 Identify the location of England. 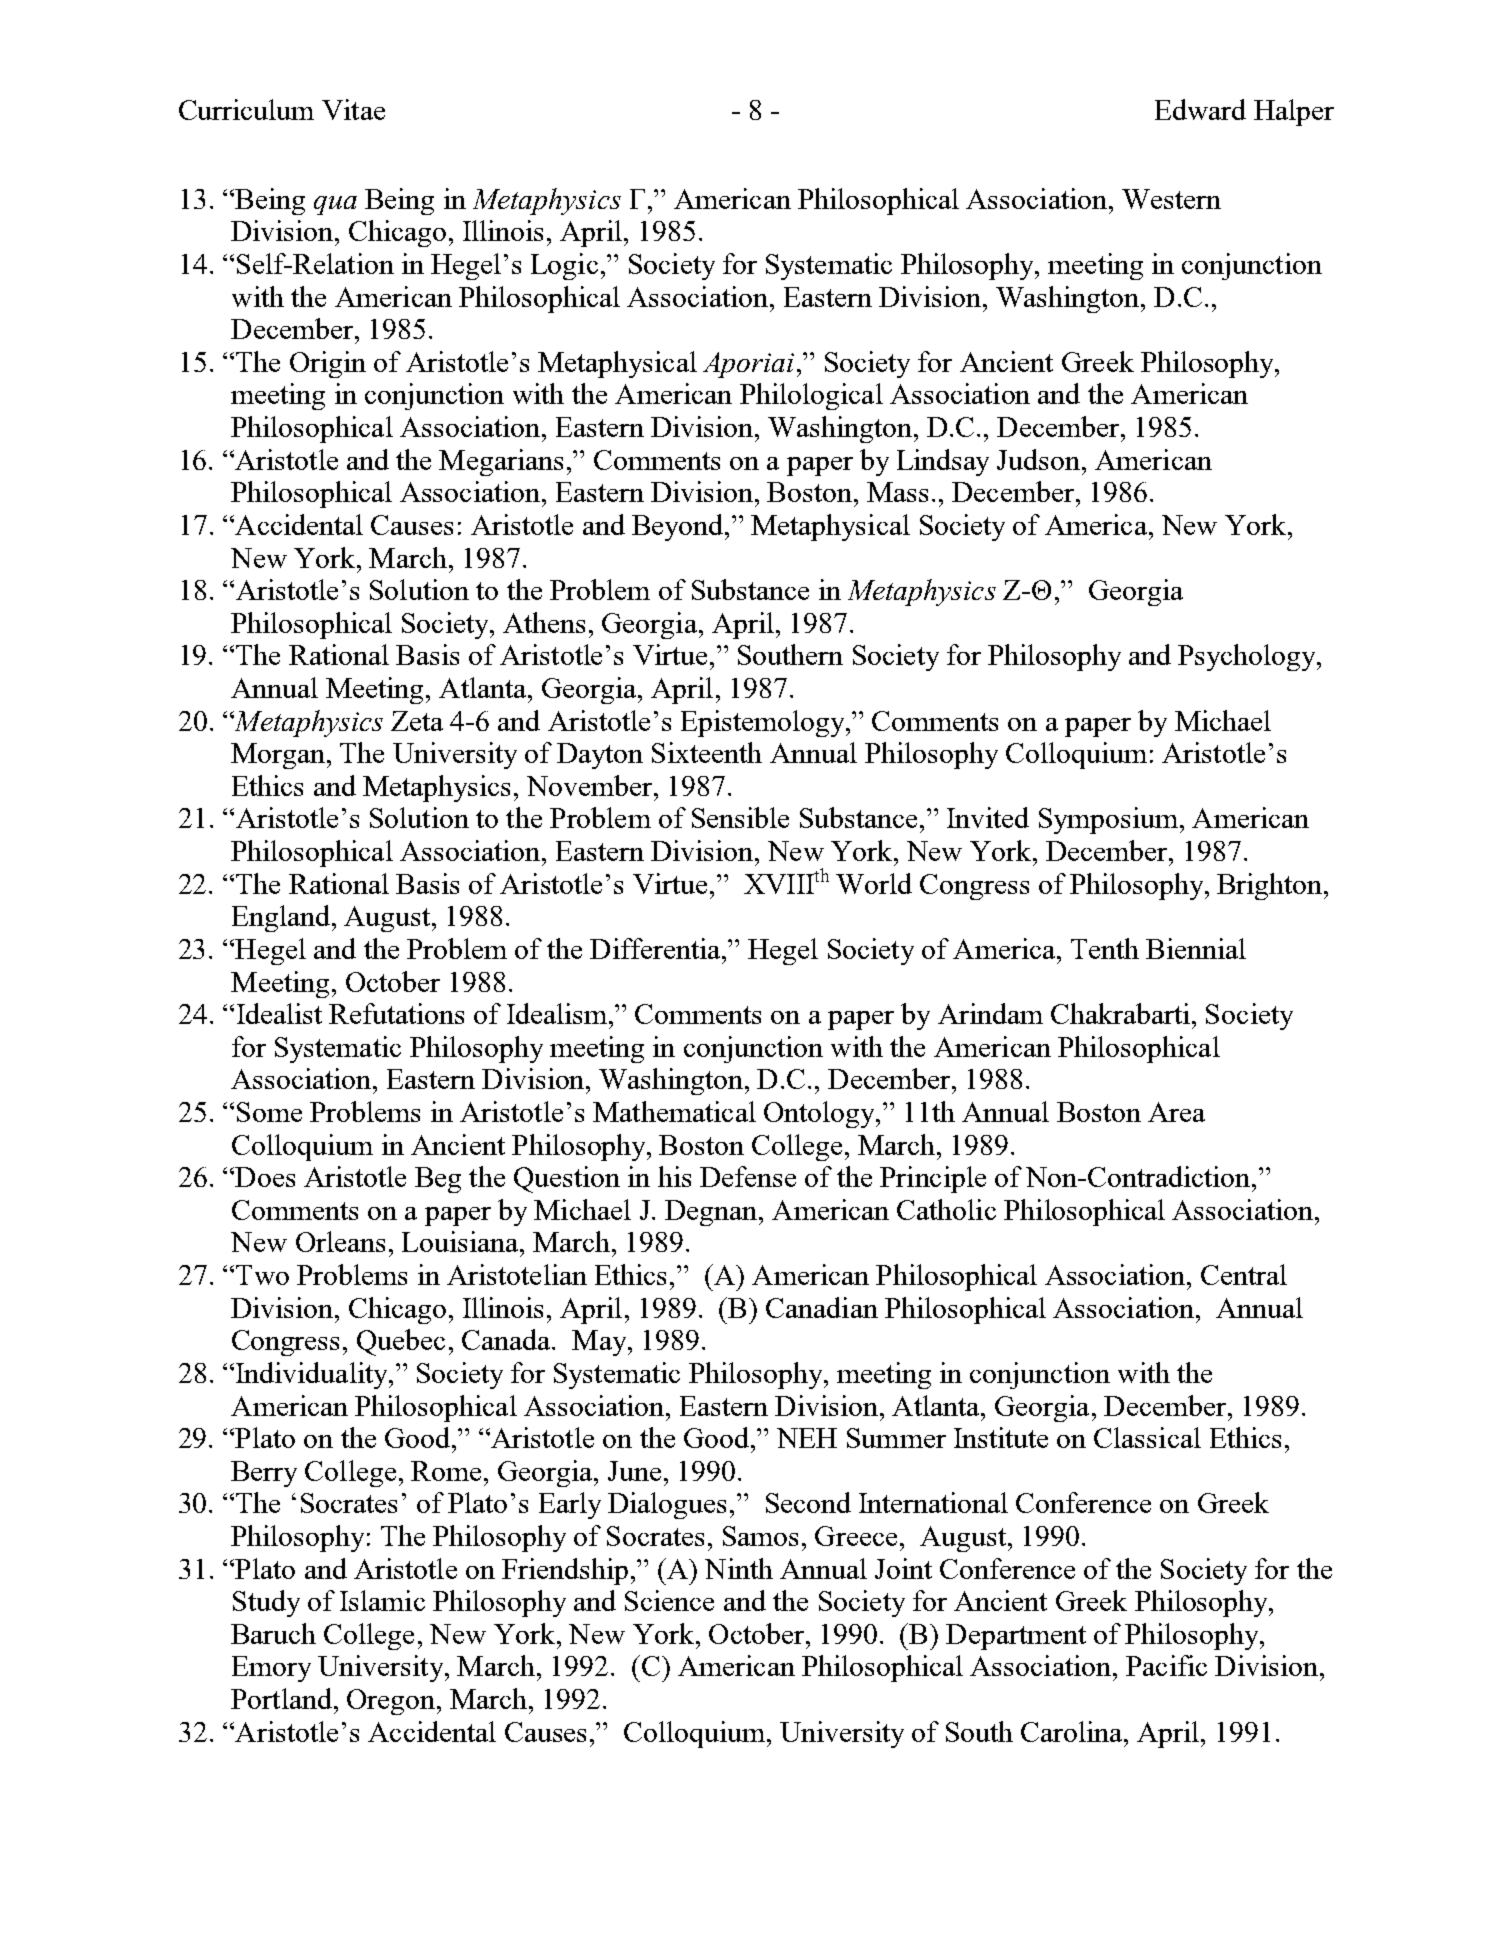
(281, 918).
